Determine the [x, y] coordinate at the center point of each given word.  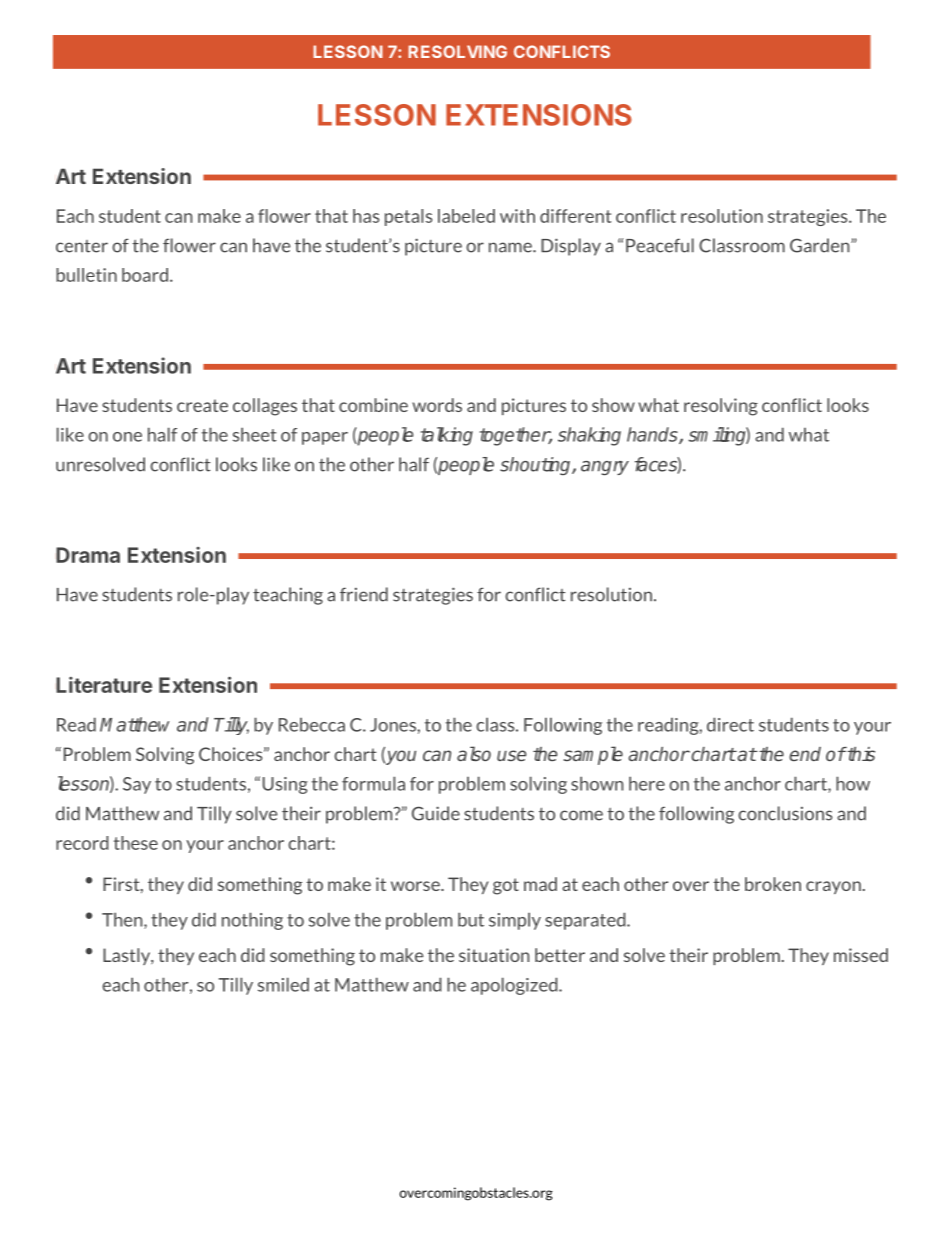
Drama [88, 555]
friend [364, 594]
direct [730, 724]
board [145, 275]
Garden [821, 245]
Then [123, 920]
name [511, 247]
